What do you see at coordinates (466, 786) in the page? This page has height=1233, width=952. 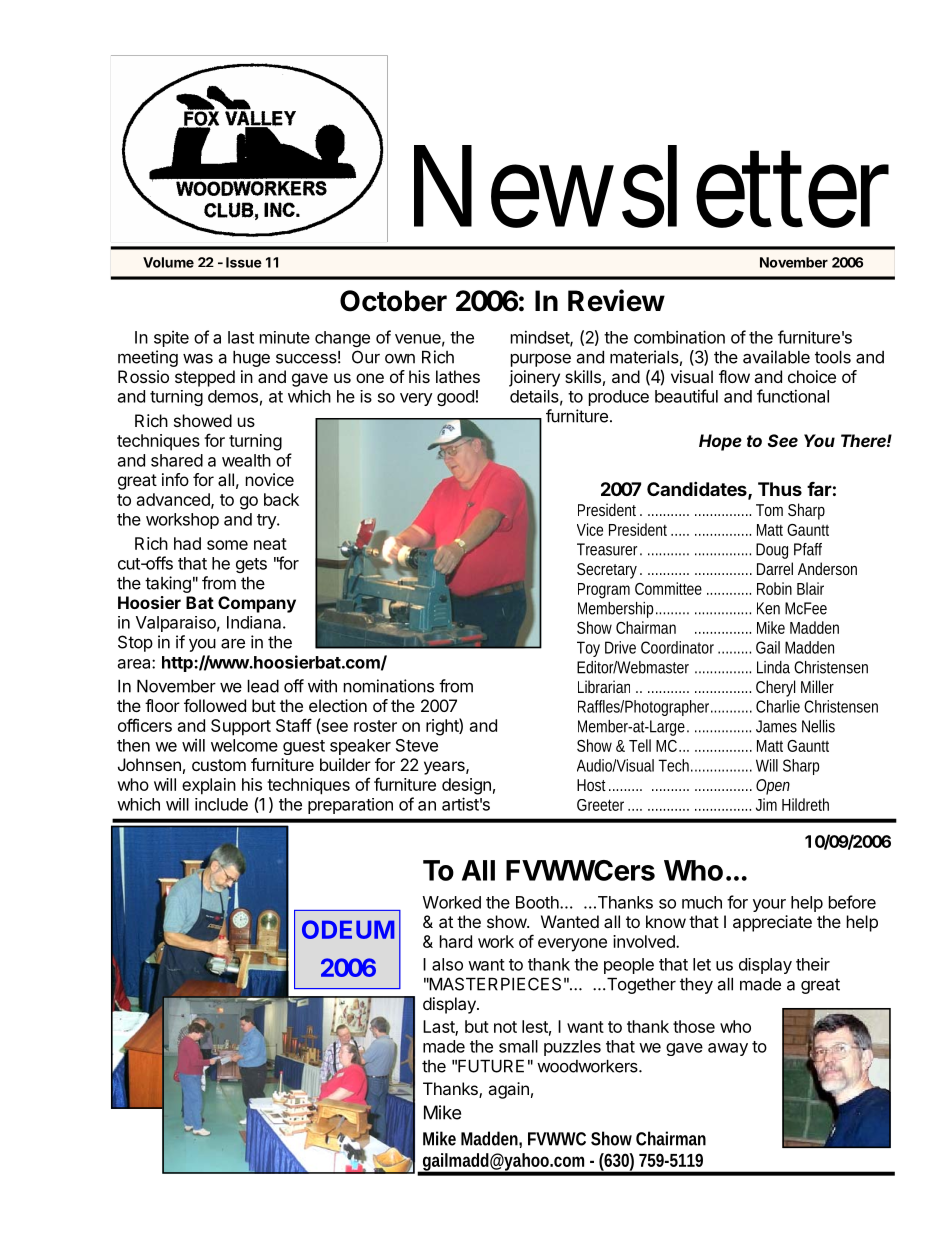 I see `design` at bounding box center [466, 786].
